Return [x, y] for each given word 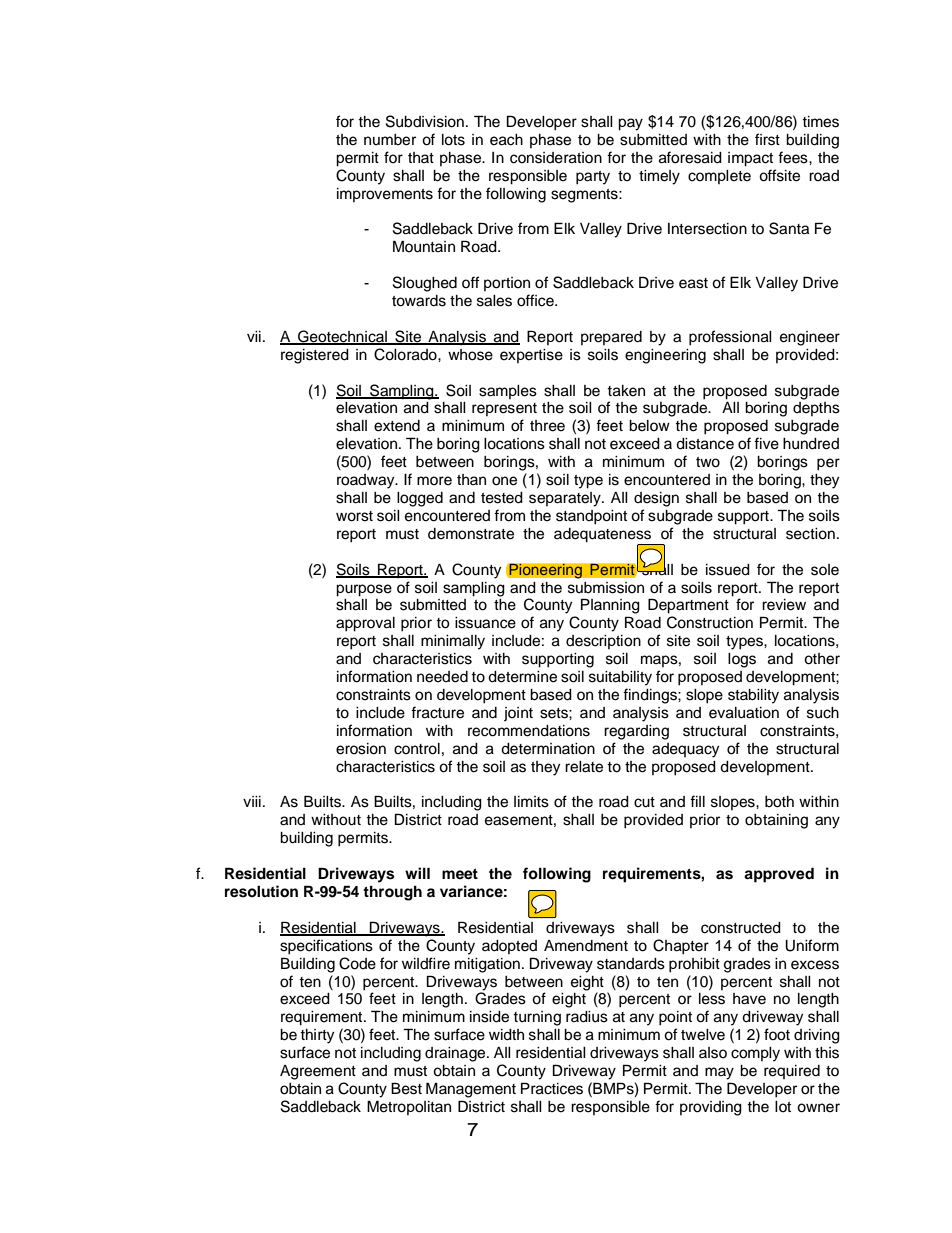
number [390, 140]
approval [365, 624]
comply [755, 1054]
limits [531, 802]
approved [779, 875]
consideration [556, 158]
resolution [261, 891]
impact [750, 159]
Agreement [318, 1072]
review [784, 605]
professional [730, 338]
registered [315, 356]
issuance [485, 623]
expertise [531, 356]
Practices [552, 1088]
